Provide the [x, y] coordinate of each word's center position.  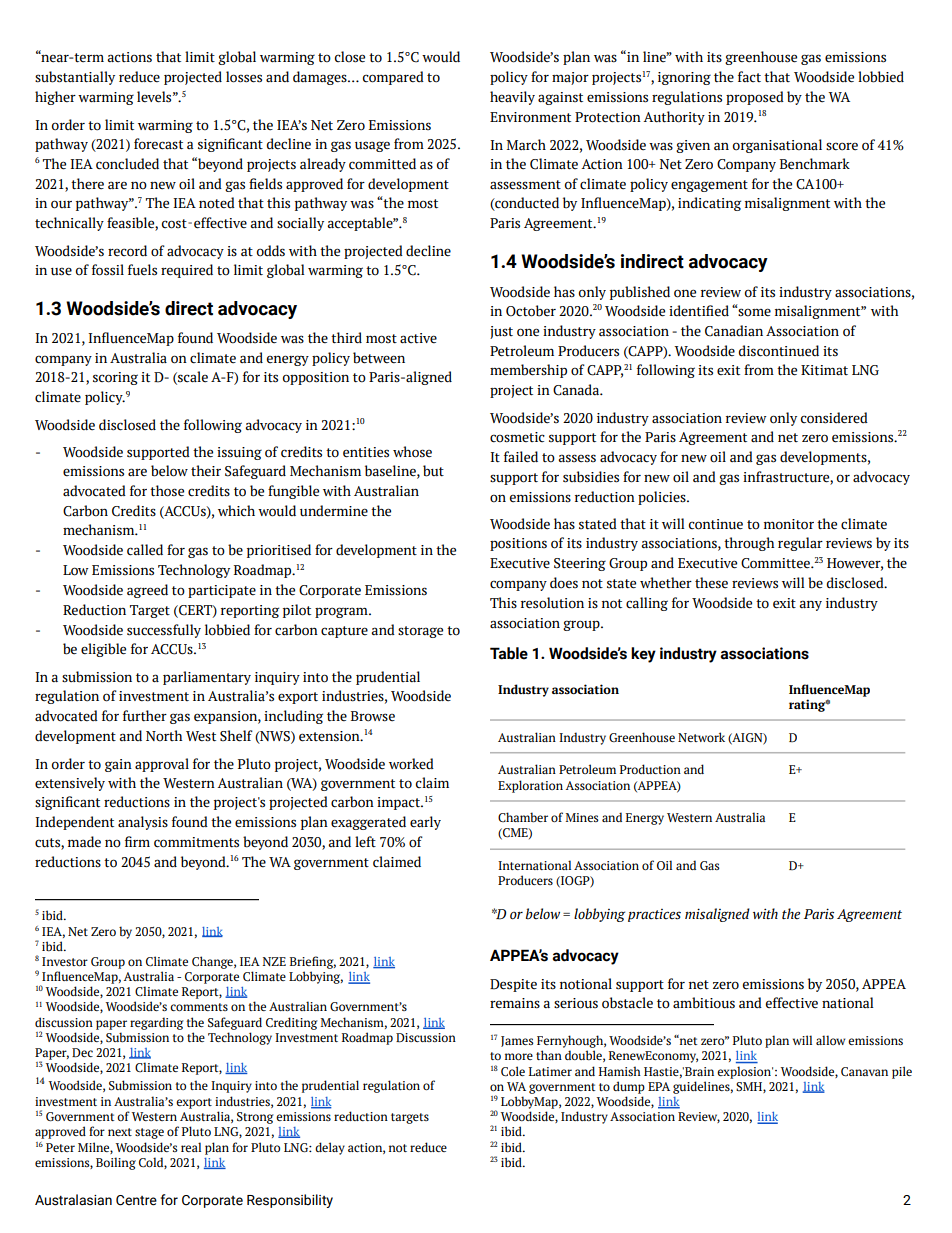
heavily [512, 98]
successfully [164, 631]
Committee [776, 563]
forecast [158, 144]
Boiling [116, 1163]
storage [420, 632]
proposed [755, 98]
